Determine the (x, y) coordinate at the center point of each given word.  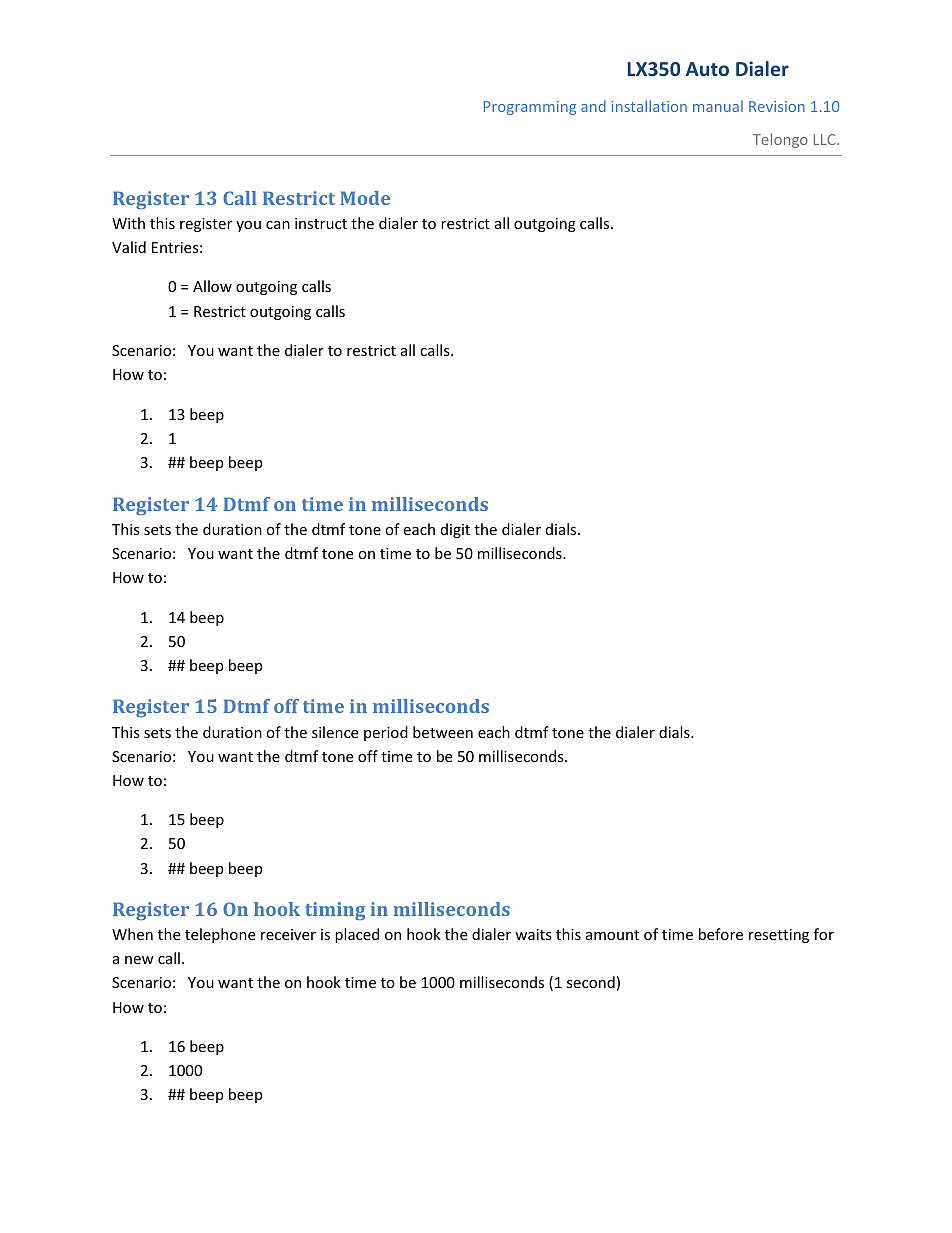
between (443, 732)
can (278, 225)
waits (533, 934)
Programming (530, 108)
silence (335, 732)
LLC (826, 139)
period (386, 733)
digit (455, 530)
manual (718, 106)
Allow (212, 286)
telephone (220, 935)
